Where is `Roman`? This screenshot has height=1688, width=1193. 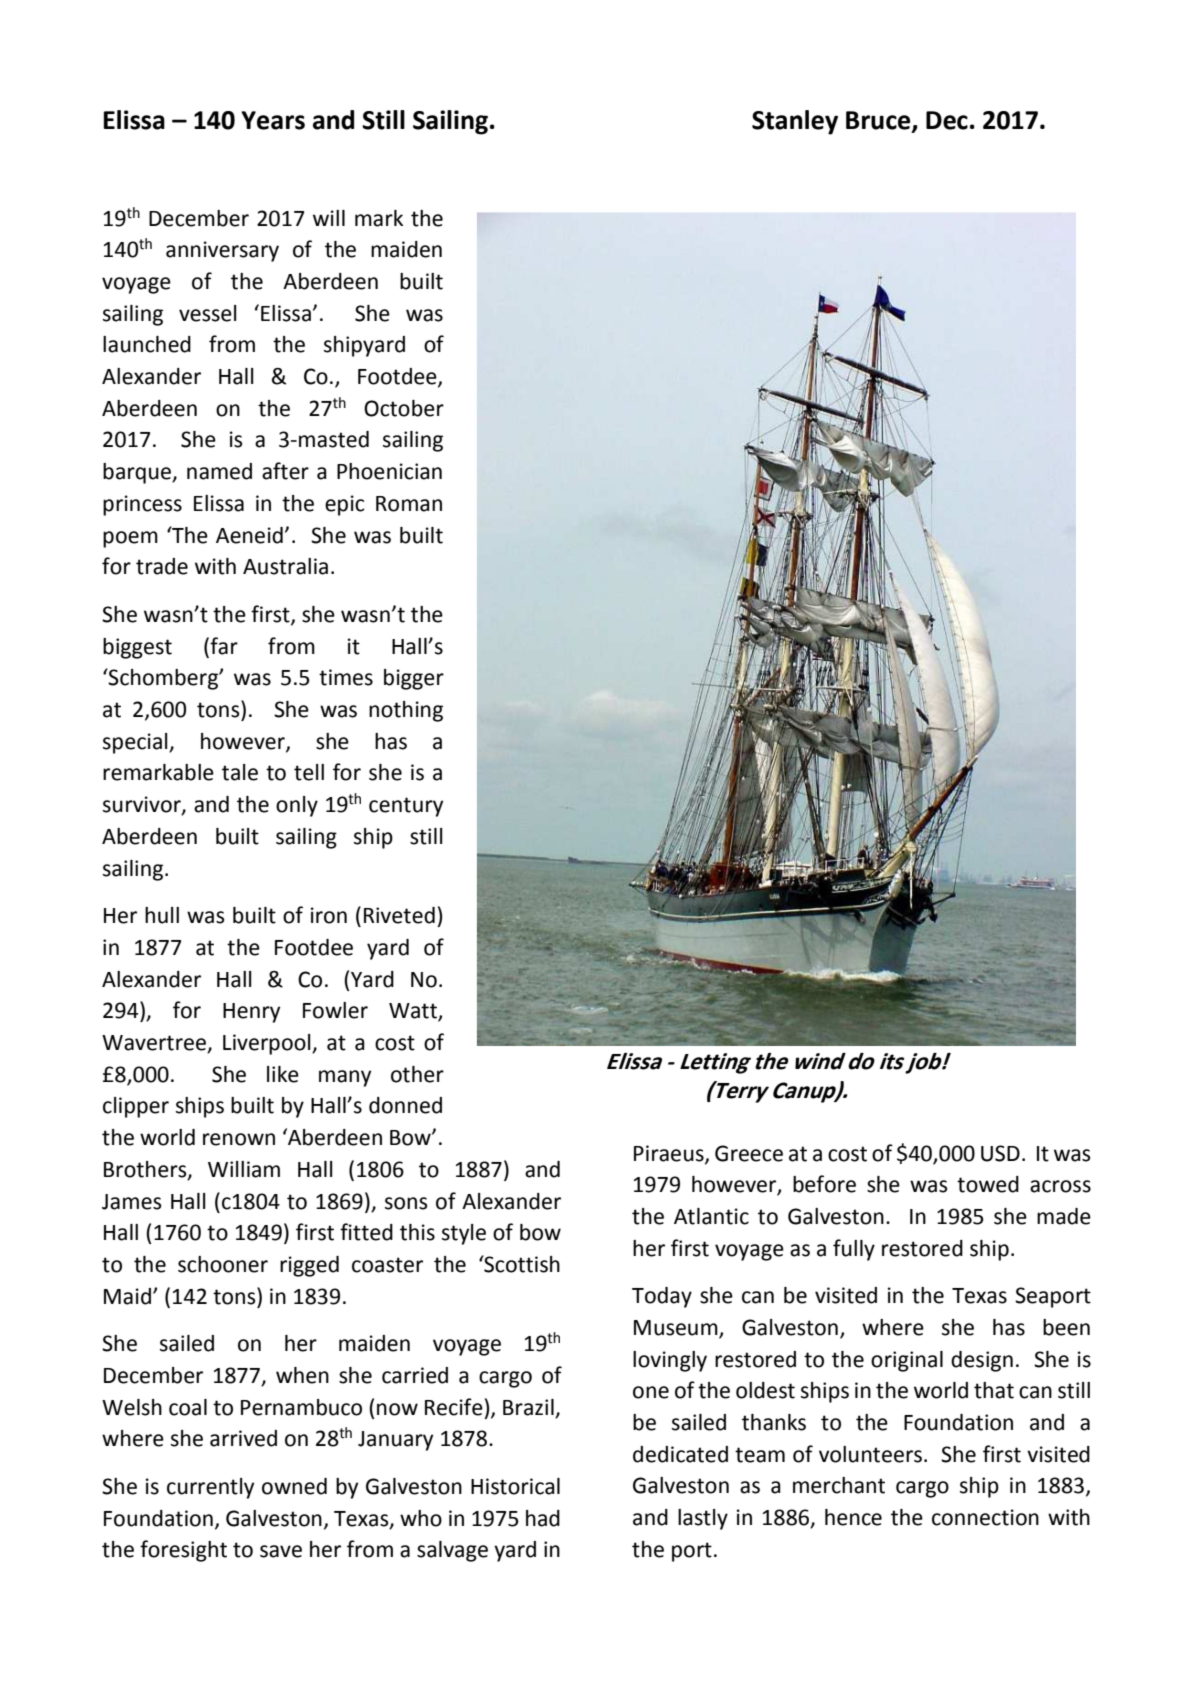 Roman is located at coordinates (409, 504).
